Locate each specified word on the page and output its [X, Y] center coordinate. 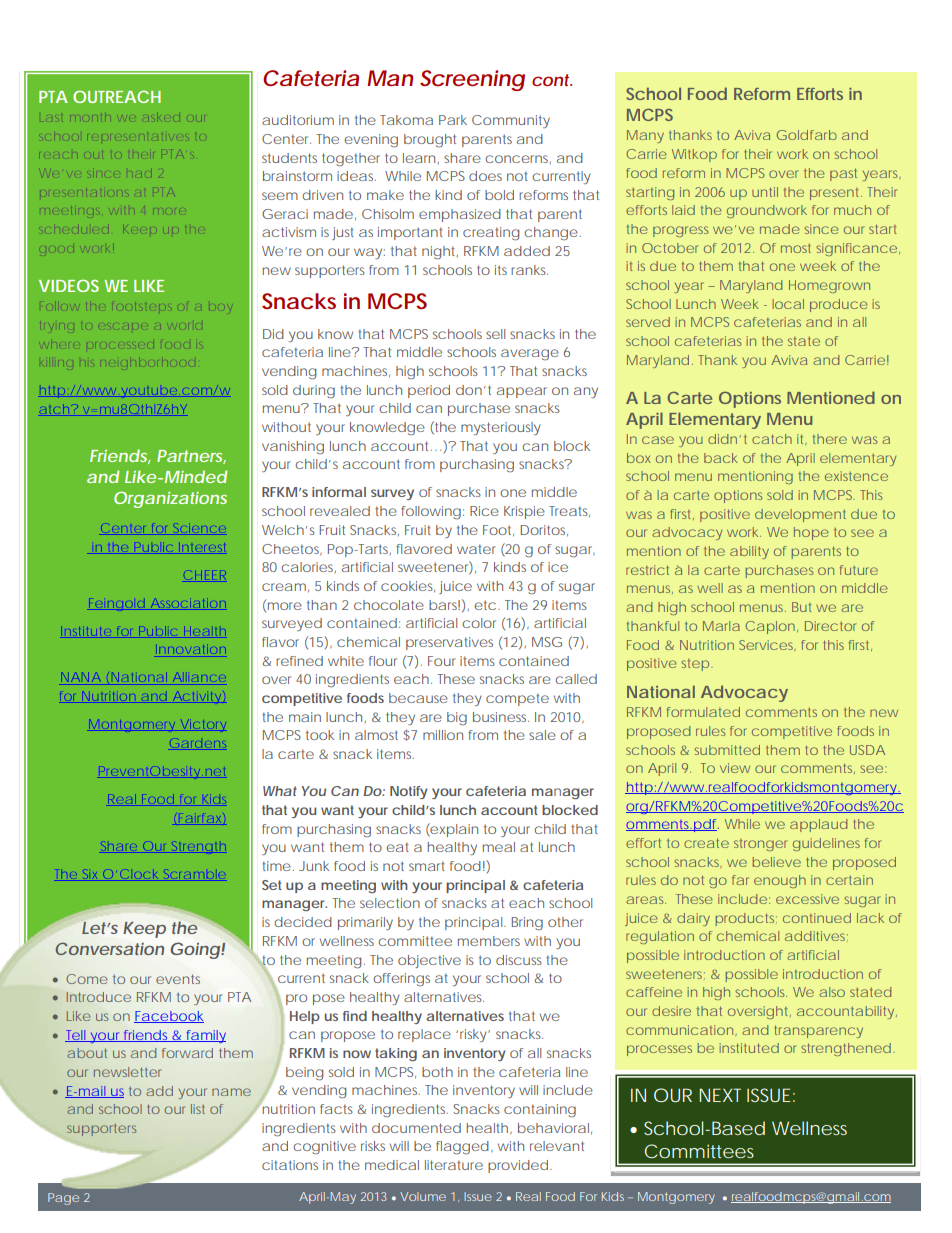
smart [427, 866]
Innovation [191, 649]
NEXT [720, 1095]
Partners [191, 457]
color [479, 623]
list [198, 1109]
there [830, 439]
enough [780, 881]
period [429, 391]
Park [453, 120]
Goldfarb [807, 135]
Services [767, 645]
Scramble [195, 874]
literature [454, 1165]
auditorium [298, 120]
